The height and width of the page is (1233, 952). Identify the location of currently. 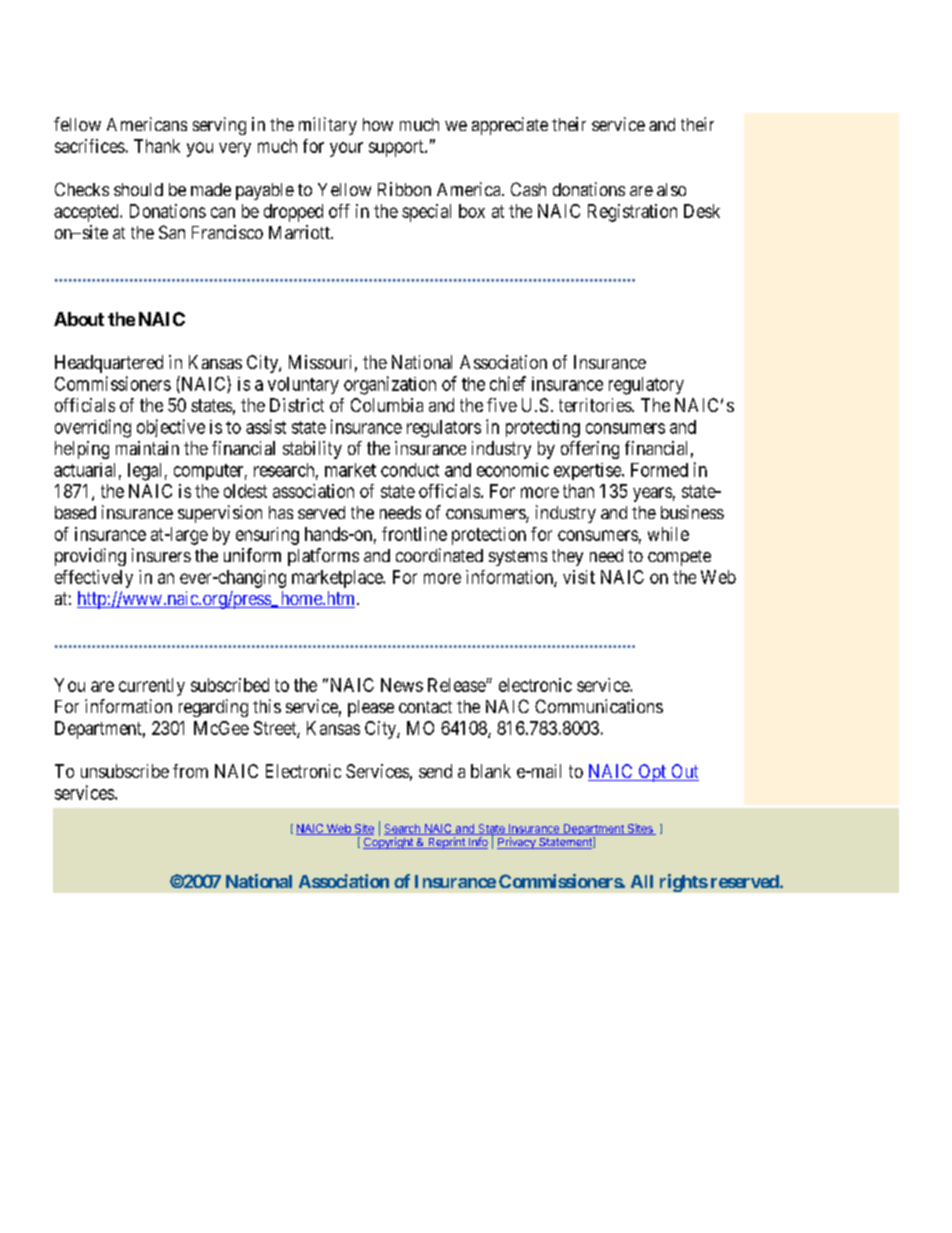
(152, 687).
